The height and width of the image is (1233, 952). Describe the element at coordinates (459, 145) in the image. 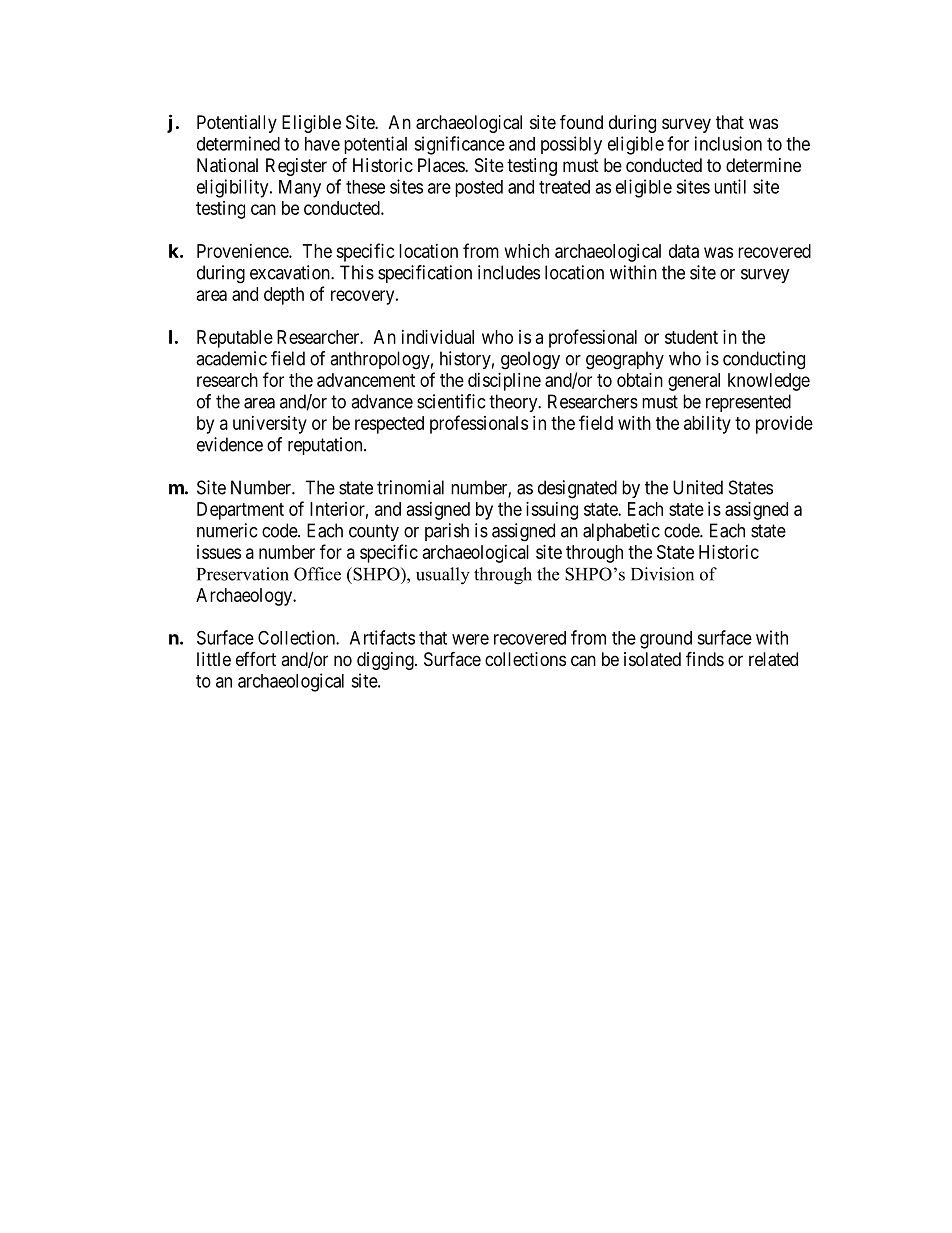

I see `significance` at that location.
